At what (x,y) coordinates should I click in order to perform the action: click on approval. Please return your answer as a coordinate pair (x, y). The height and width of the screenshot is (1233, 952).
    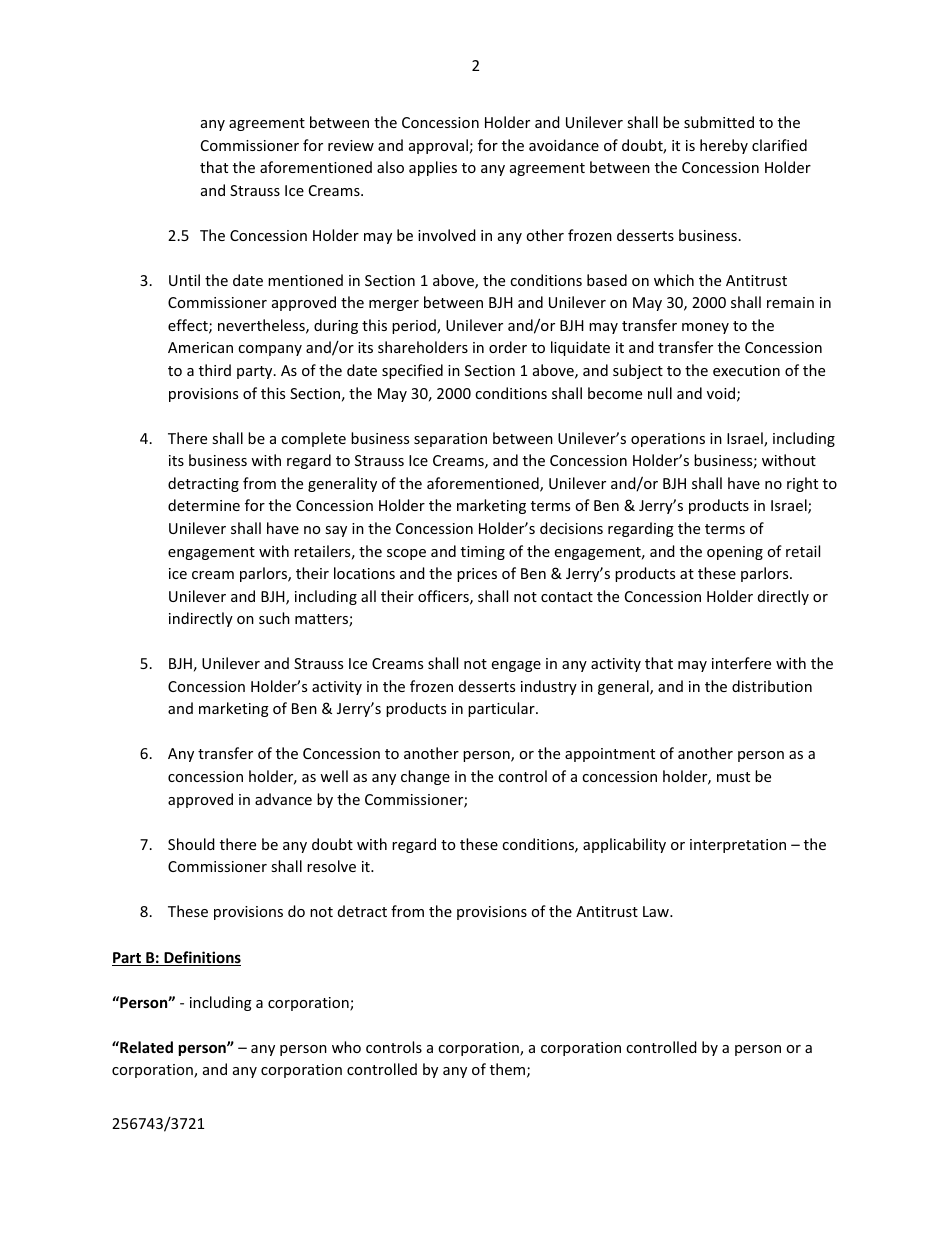
    Looking at the image, I should click on (438, 146).
